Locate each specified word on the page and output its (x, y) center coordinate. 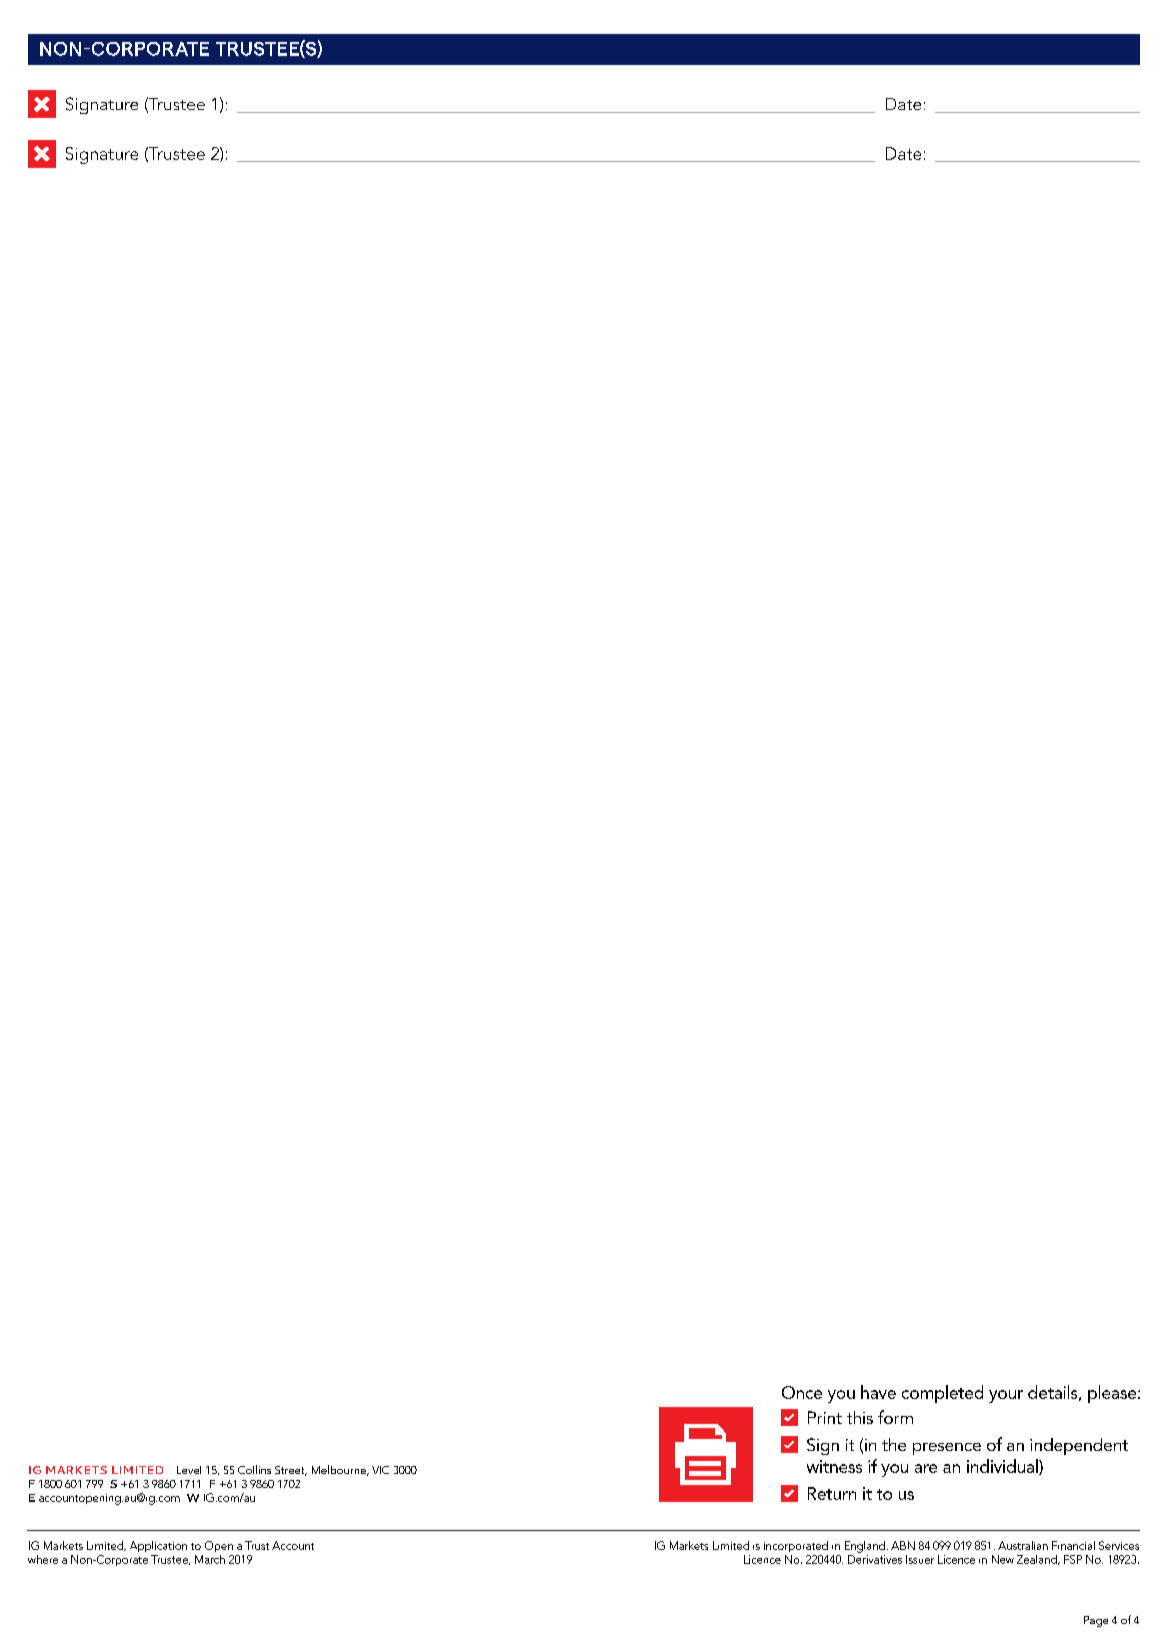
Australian (1023, 1545)
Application (158, 1546)
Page (1096, 1621)
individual (1003, 1467)
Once (802, 1392)
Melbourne (340, 1470)
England (865, 1547)
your (1006, 1396)
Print (825, 1417)
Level (189, 1470)
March (210, 1559)
